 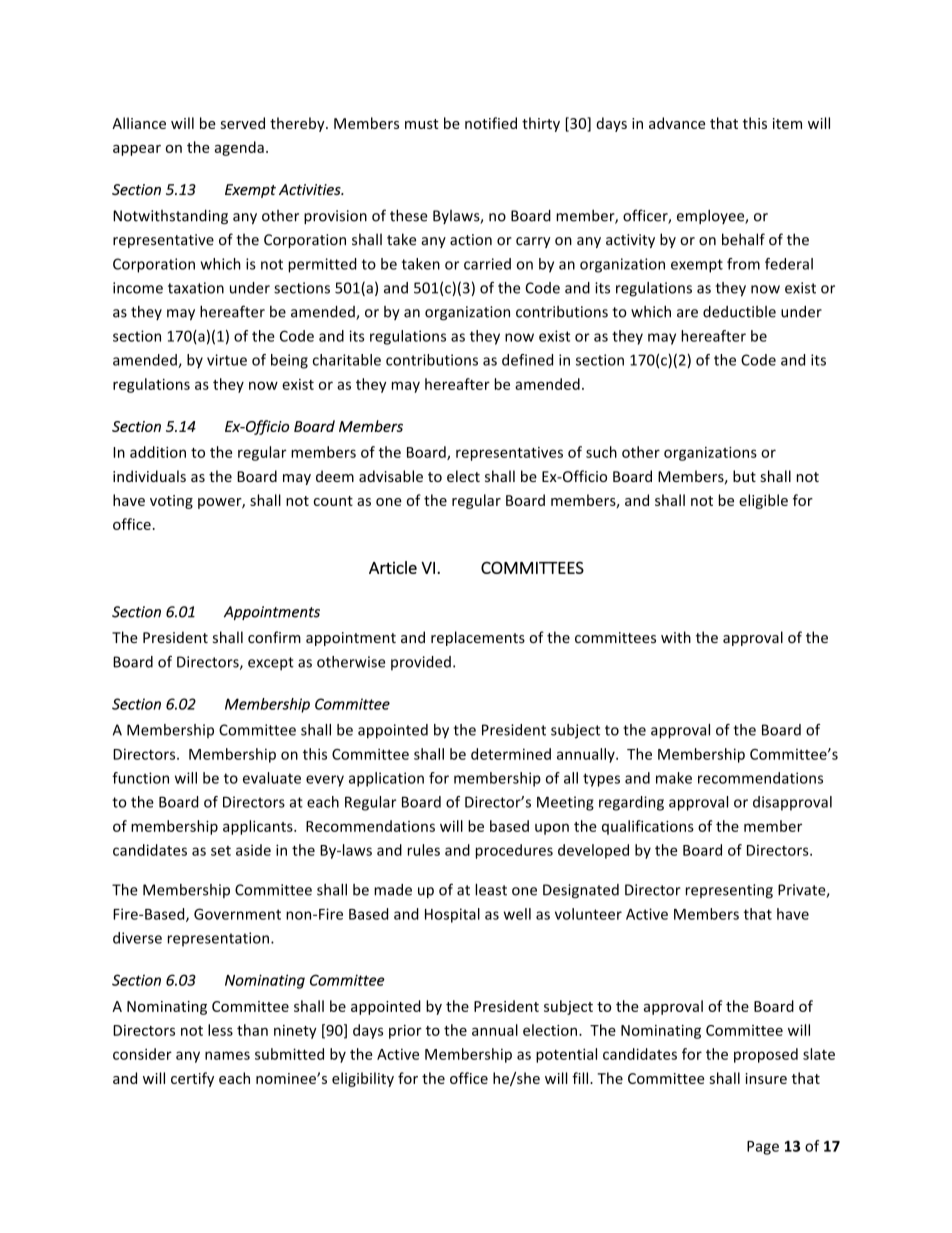 I want to click on item, so click(x=787, y=123).
